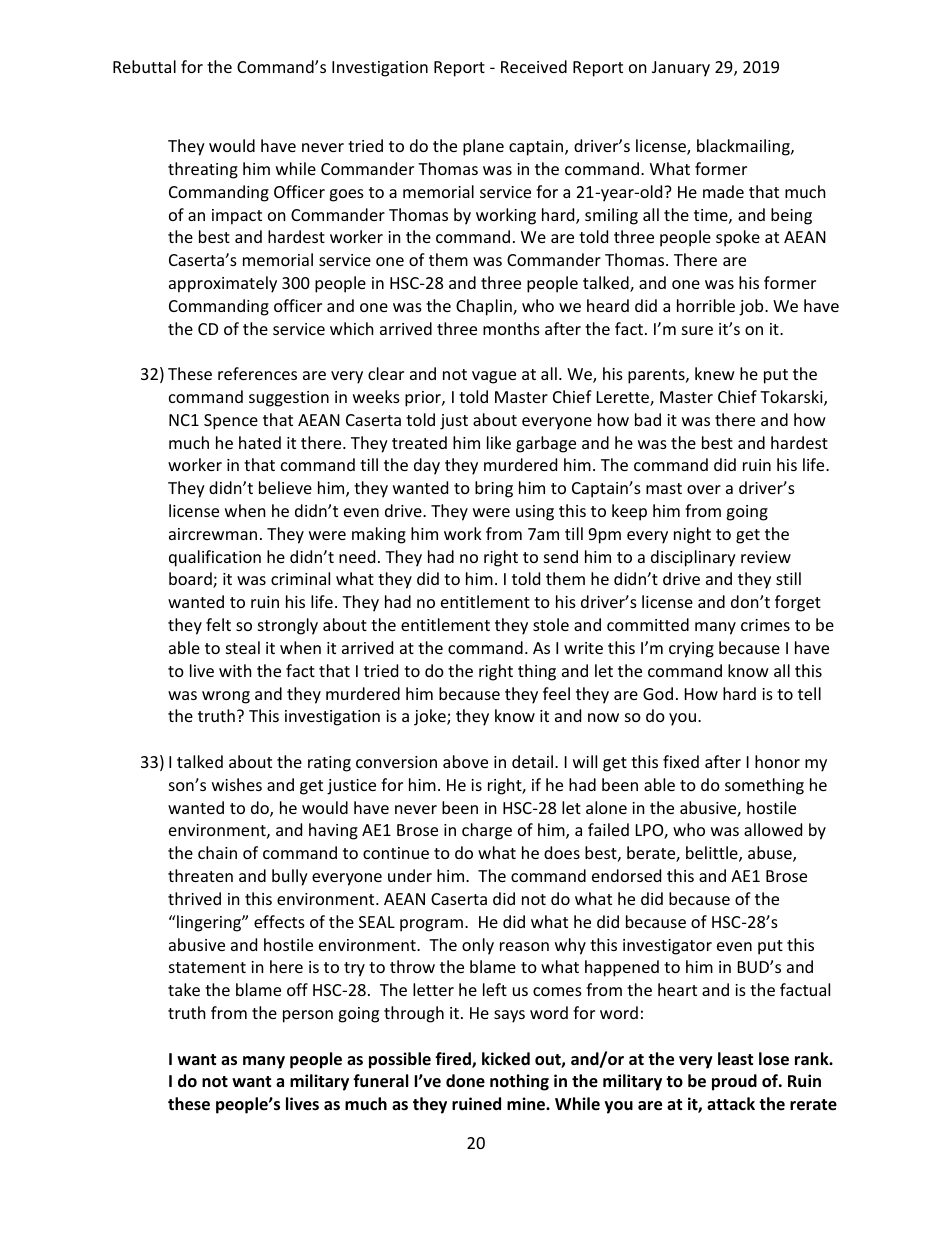 The height and width of the screenshot is (1233, 952). Describe the element at coordinates (681, 69) in the screenshot. I see `January` at that location.
